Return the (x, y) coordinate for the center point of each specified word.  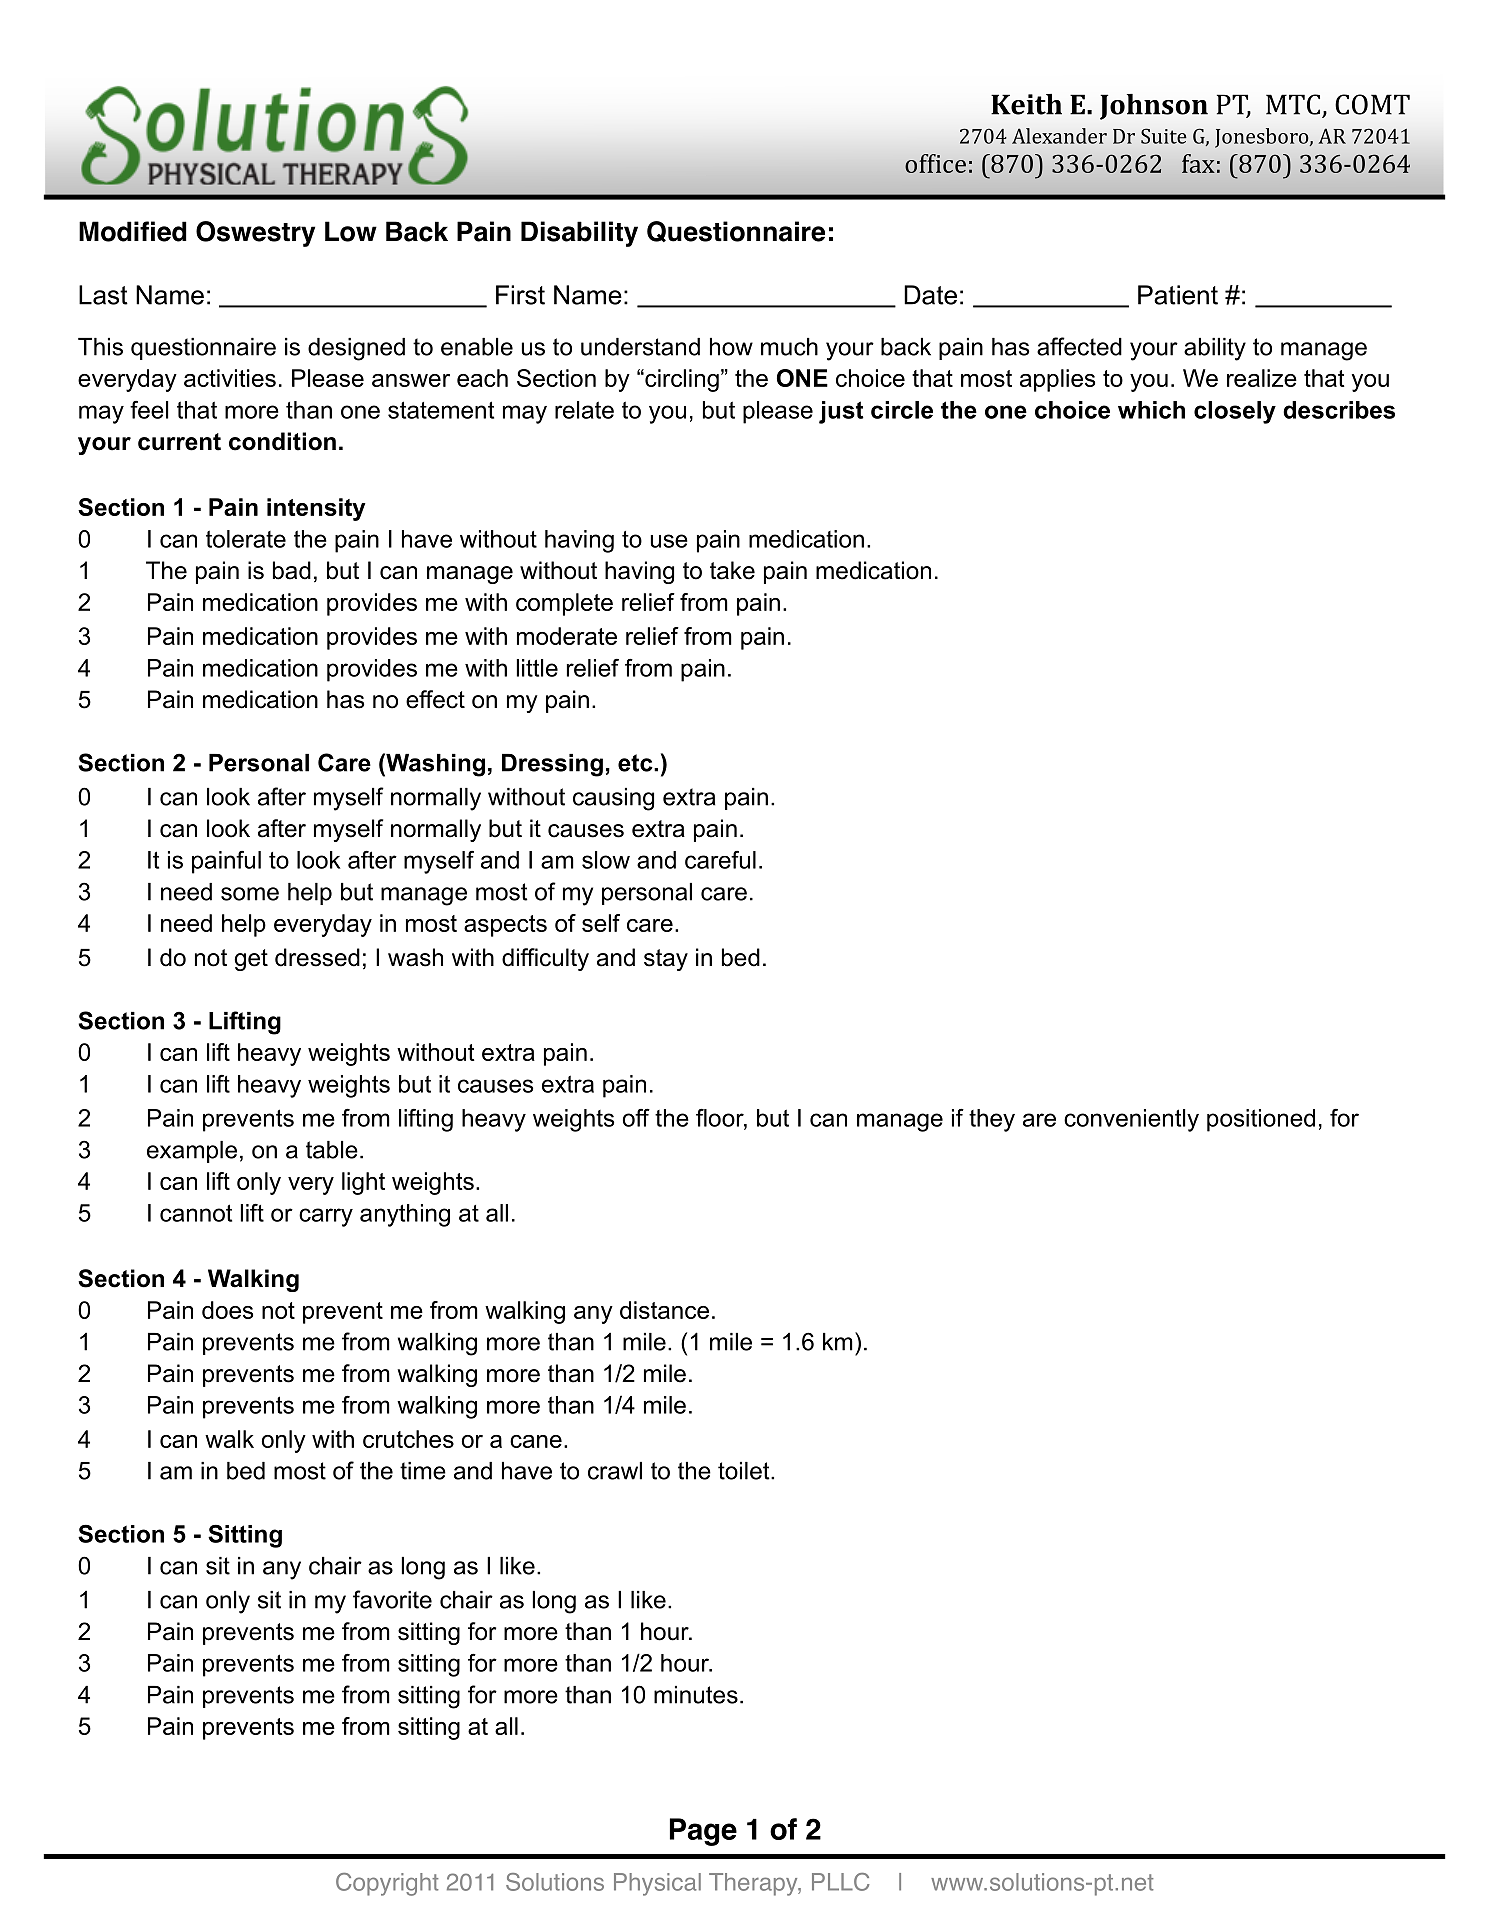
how (731, 347)
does (227, 1310)
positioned (1261, 1120)
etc (636, 763)
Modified (133, 231)
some (250, 894)
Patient (1178, 295)
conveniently (1131, 1120)
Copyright (387, 1884)
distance (664, 1310)
